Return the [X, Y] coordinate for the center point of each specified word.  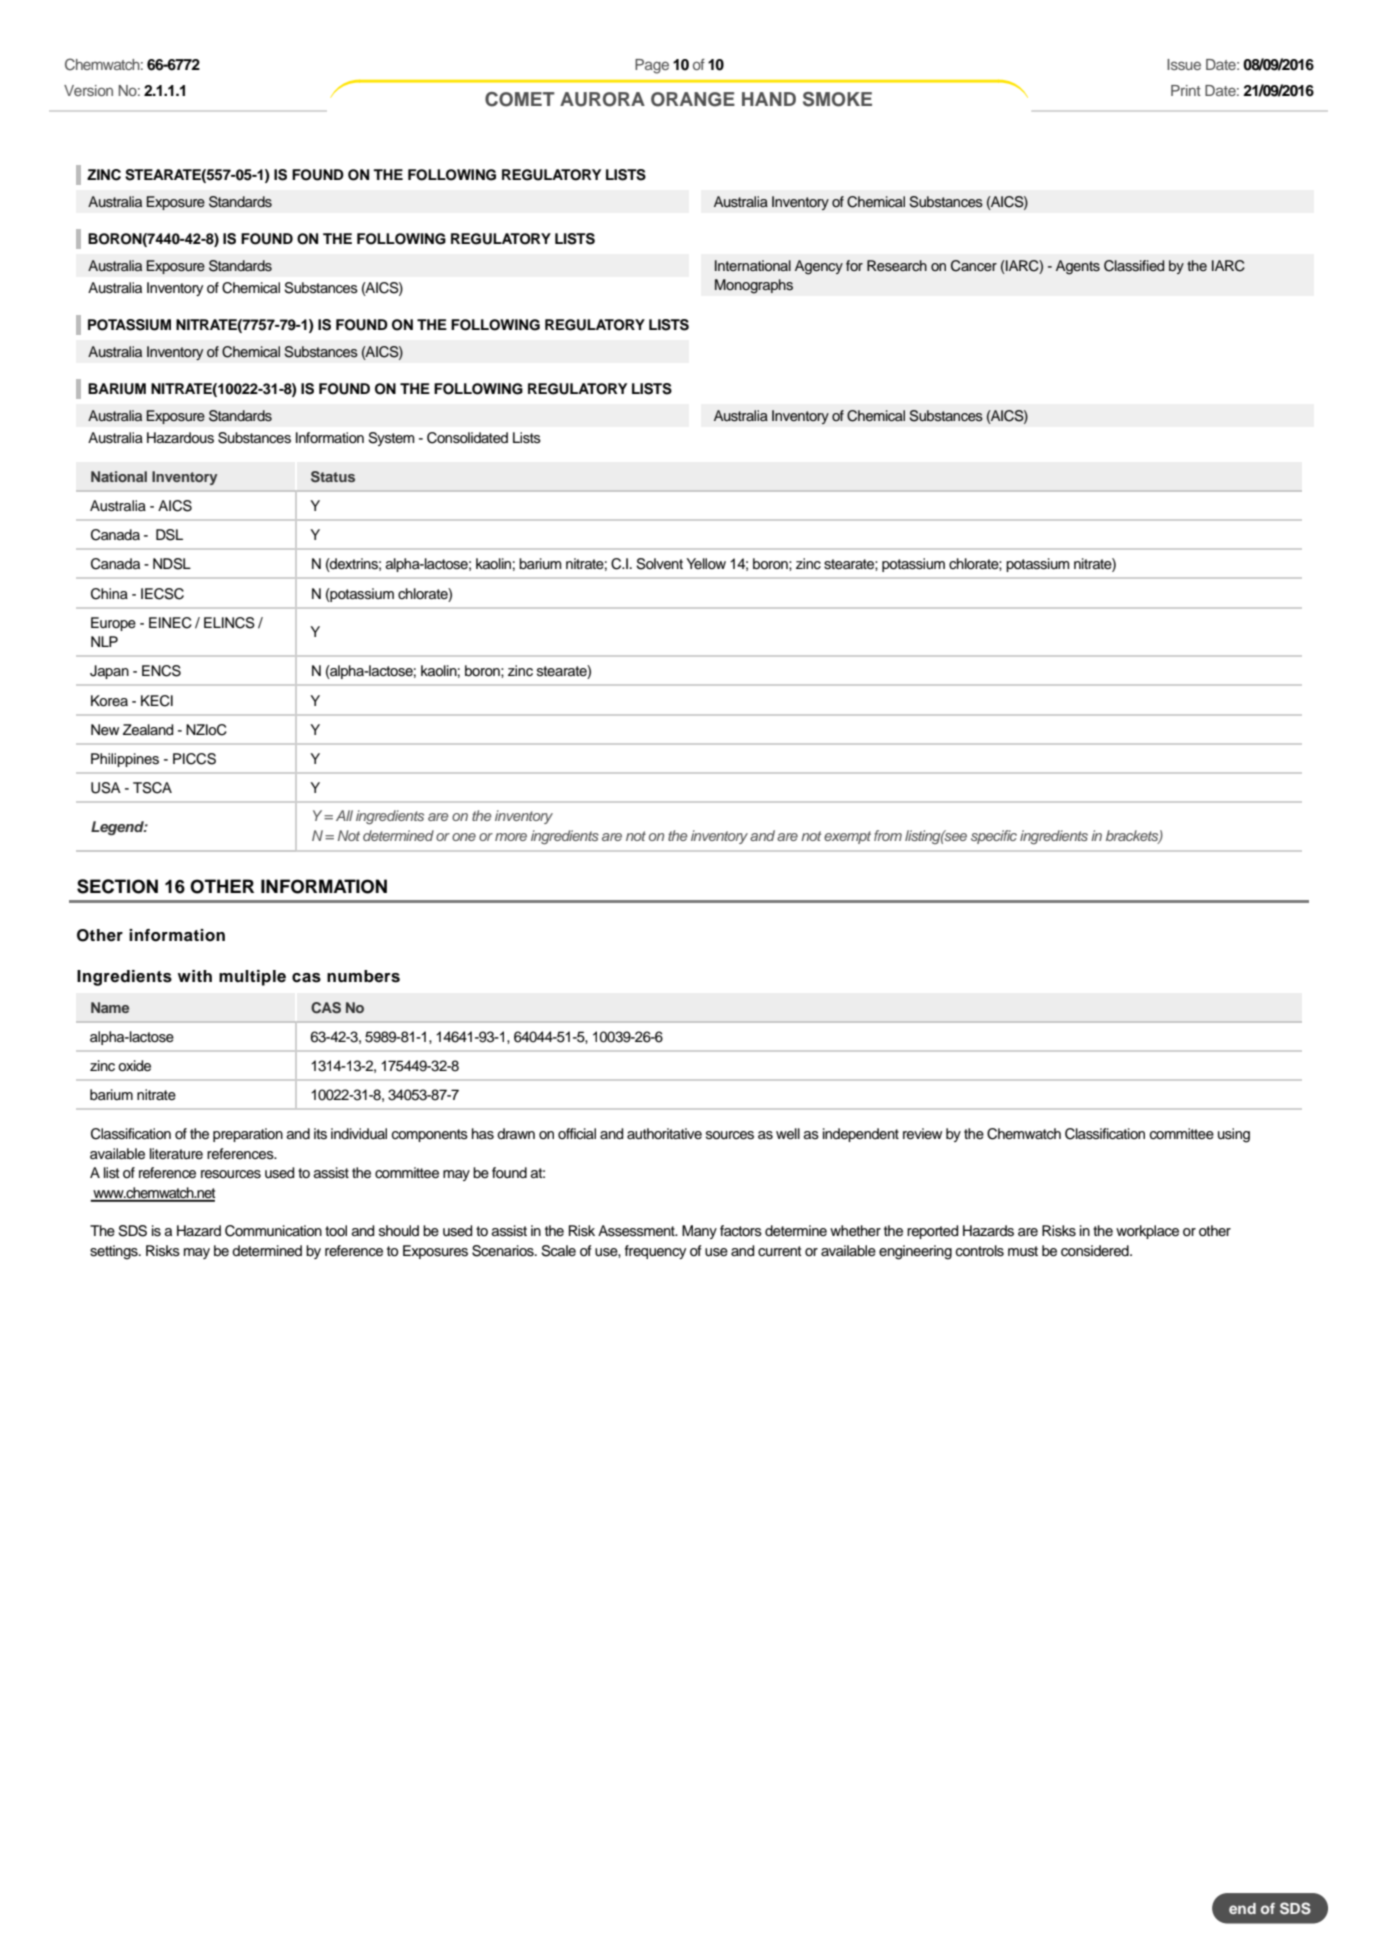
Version [88, 90]
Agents [1078, 267]
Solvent [659, 564]
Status [333, 477]
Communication [273, 1231]
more [511, 837]
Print [1186, 90]
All [344, 815]
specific [994, 837]
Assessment [637, 1231]
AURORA [602, 99]
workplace [1147, 1232]
